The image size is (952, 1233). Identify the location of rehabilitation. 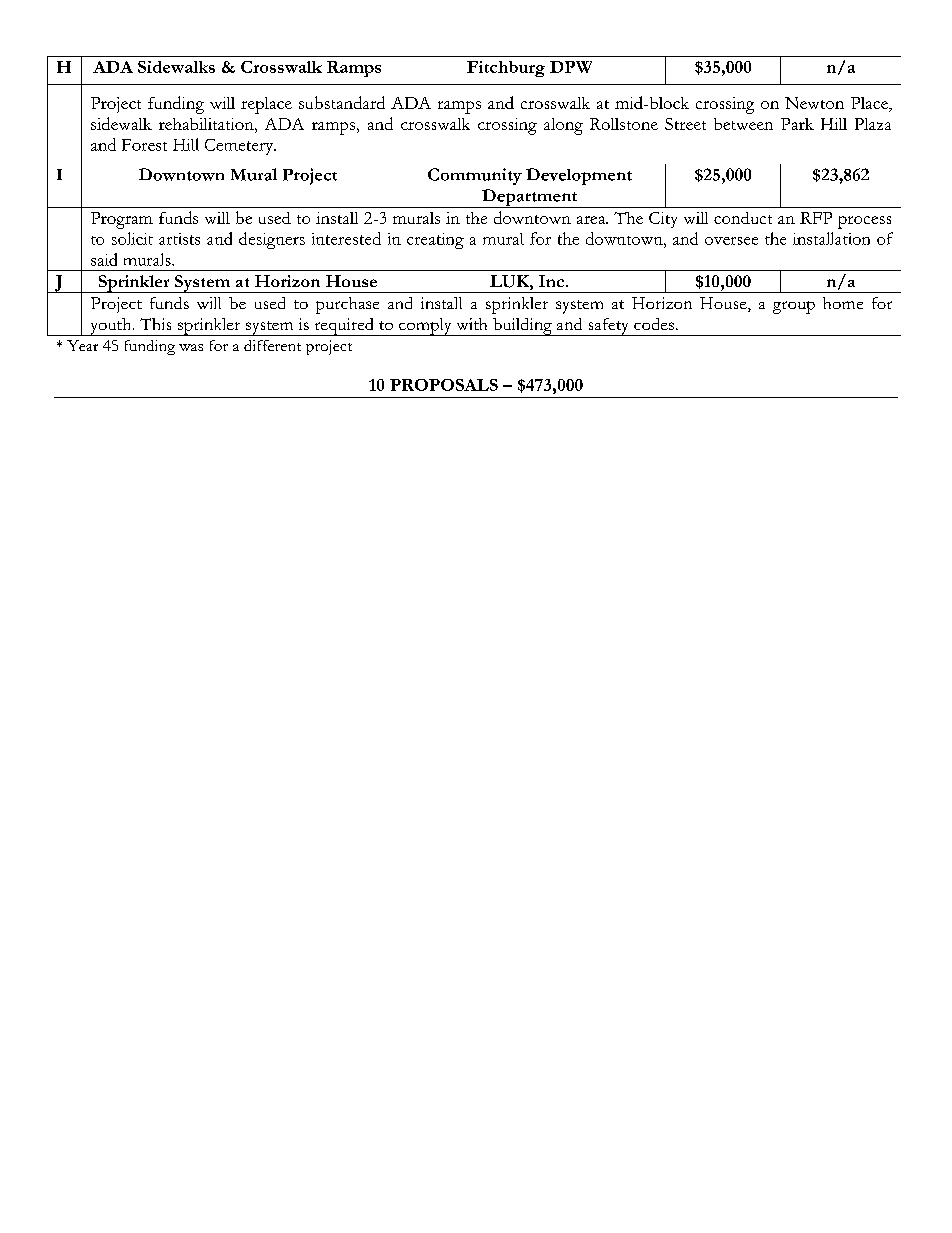
(207, 124).
